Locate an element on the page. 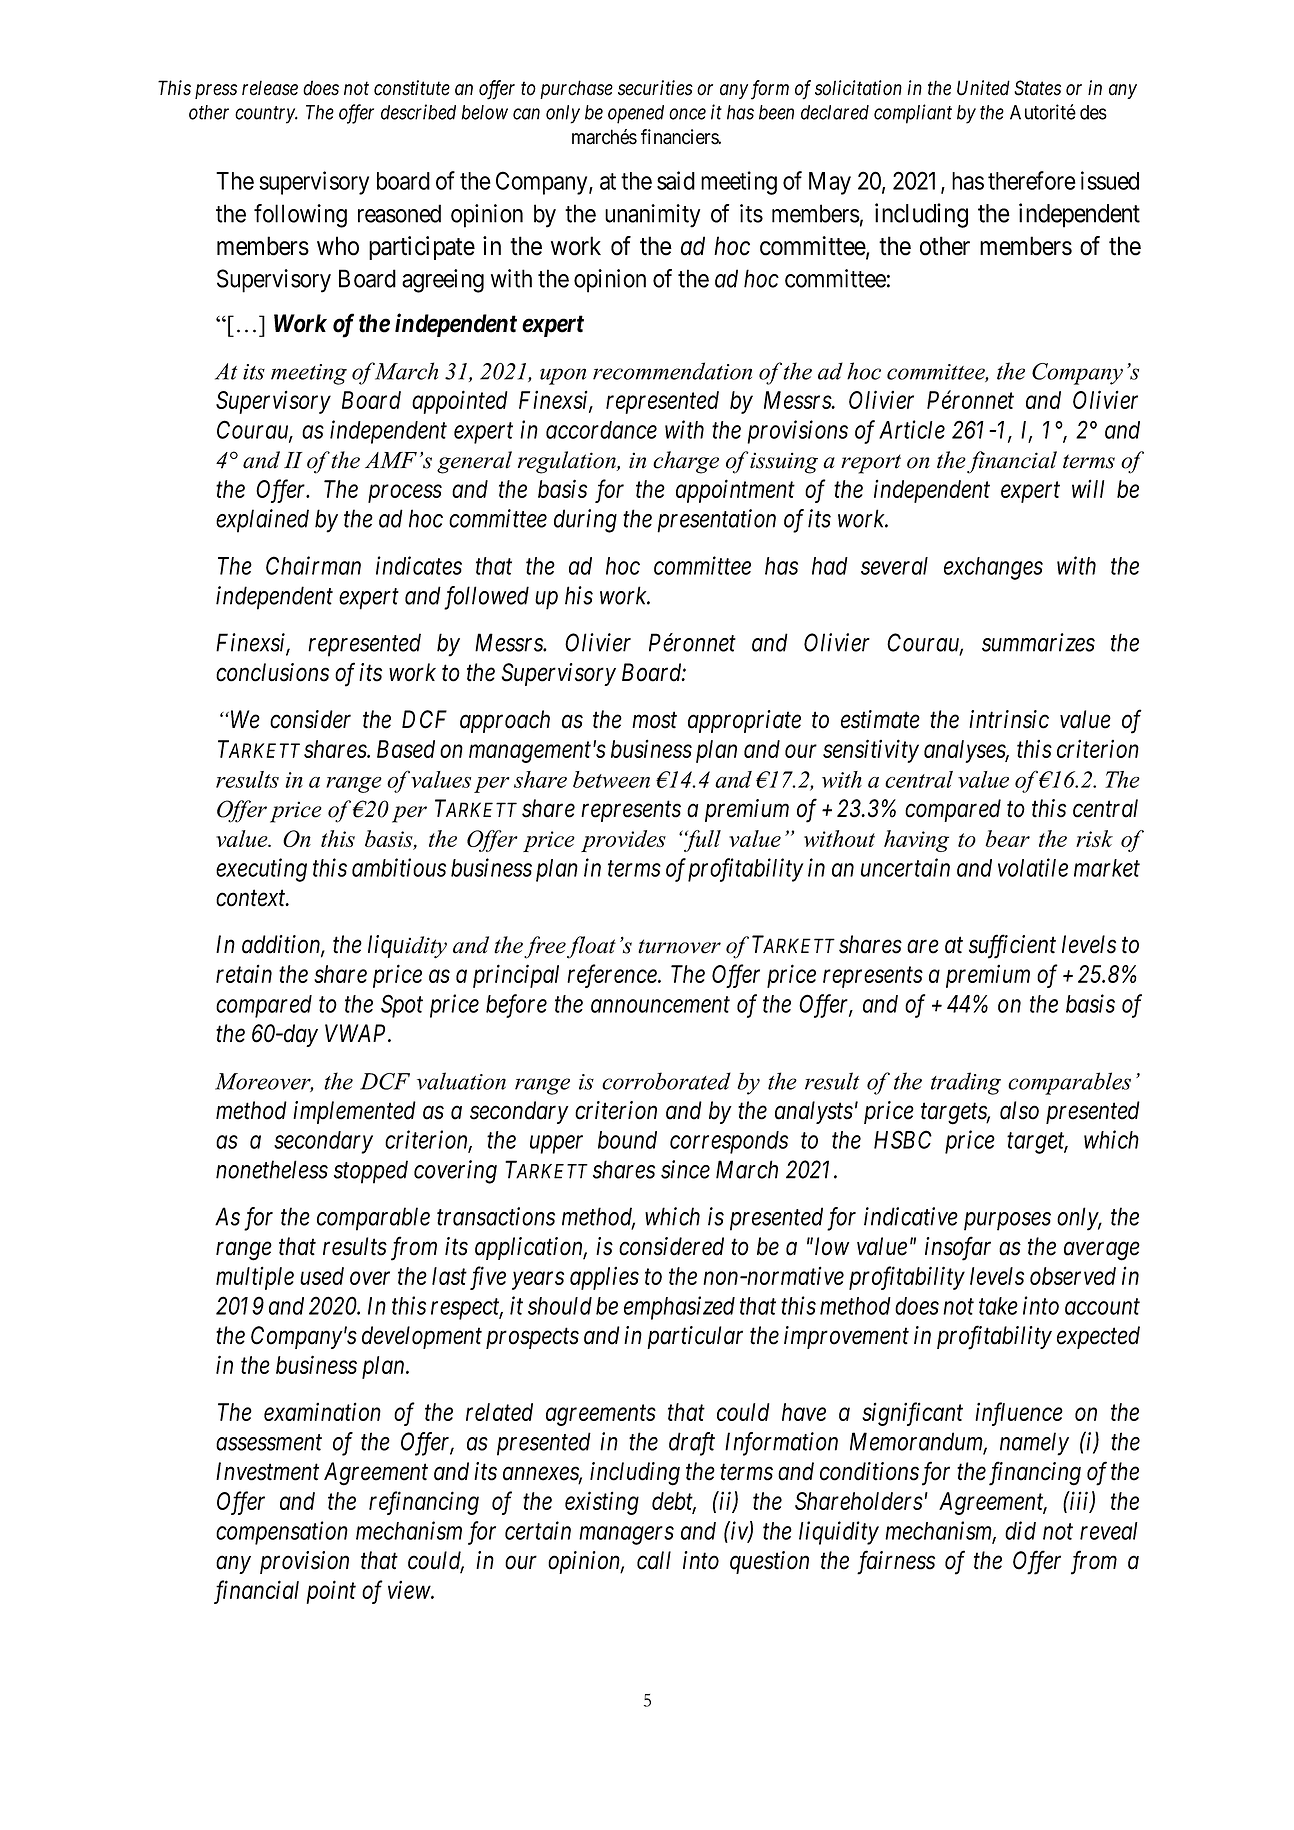 The image size is (1294, 1830). United is located at coordinates (983, 88).
